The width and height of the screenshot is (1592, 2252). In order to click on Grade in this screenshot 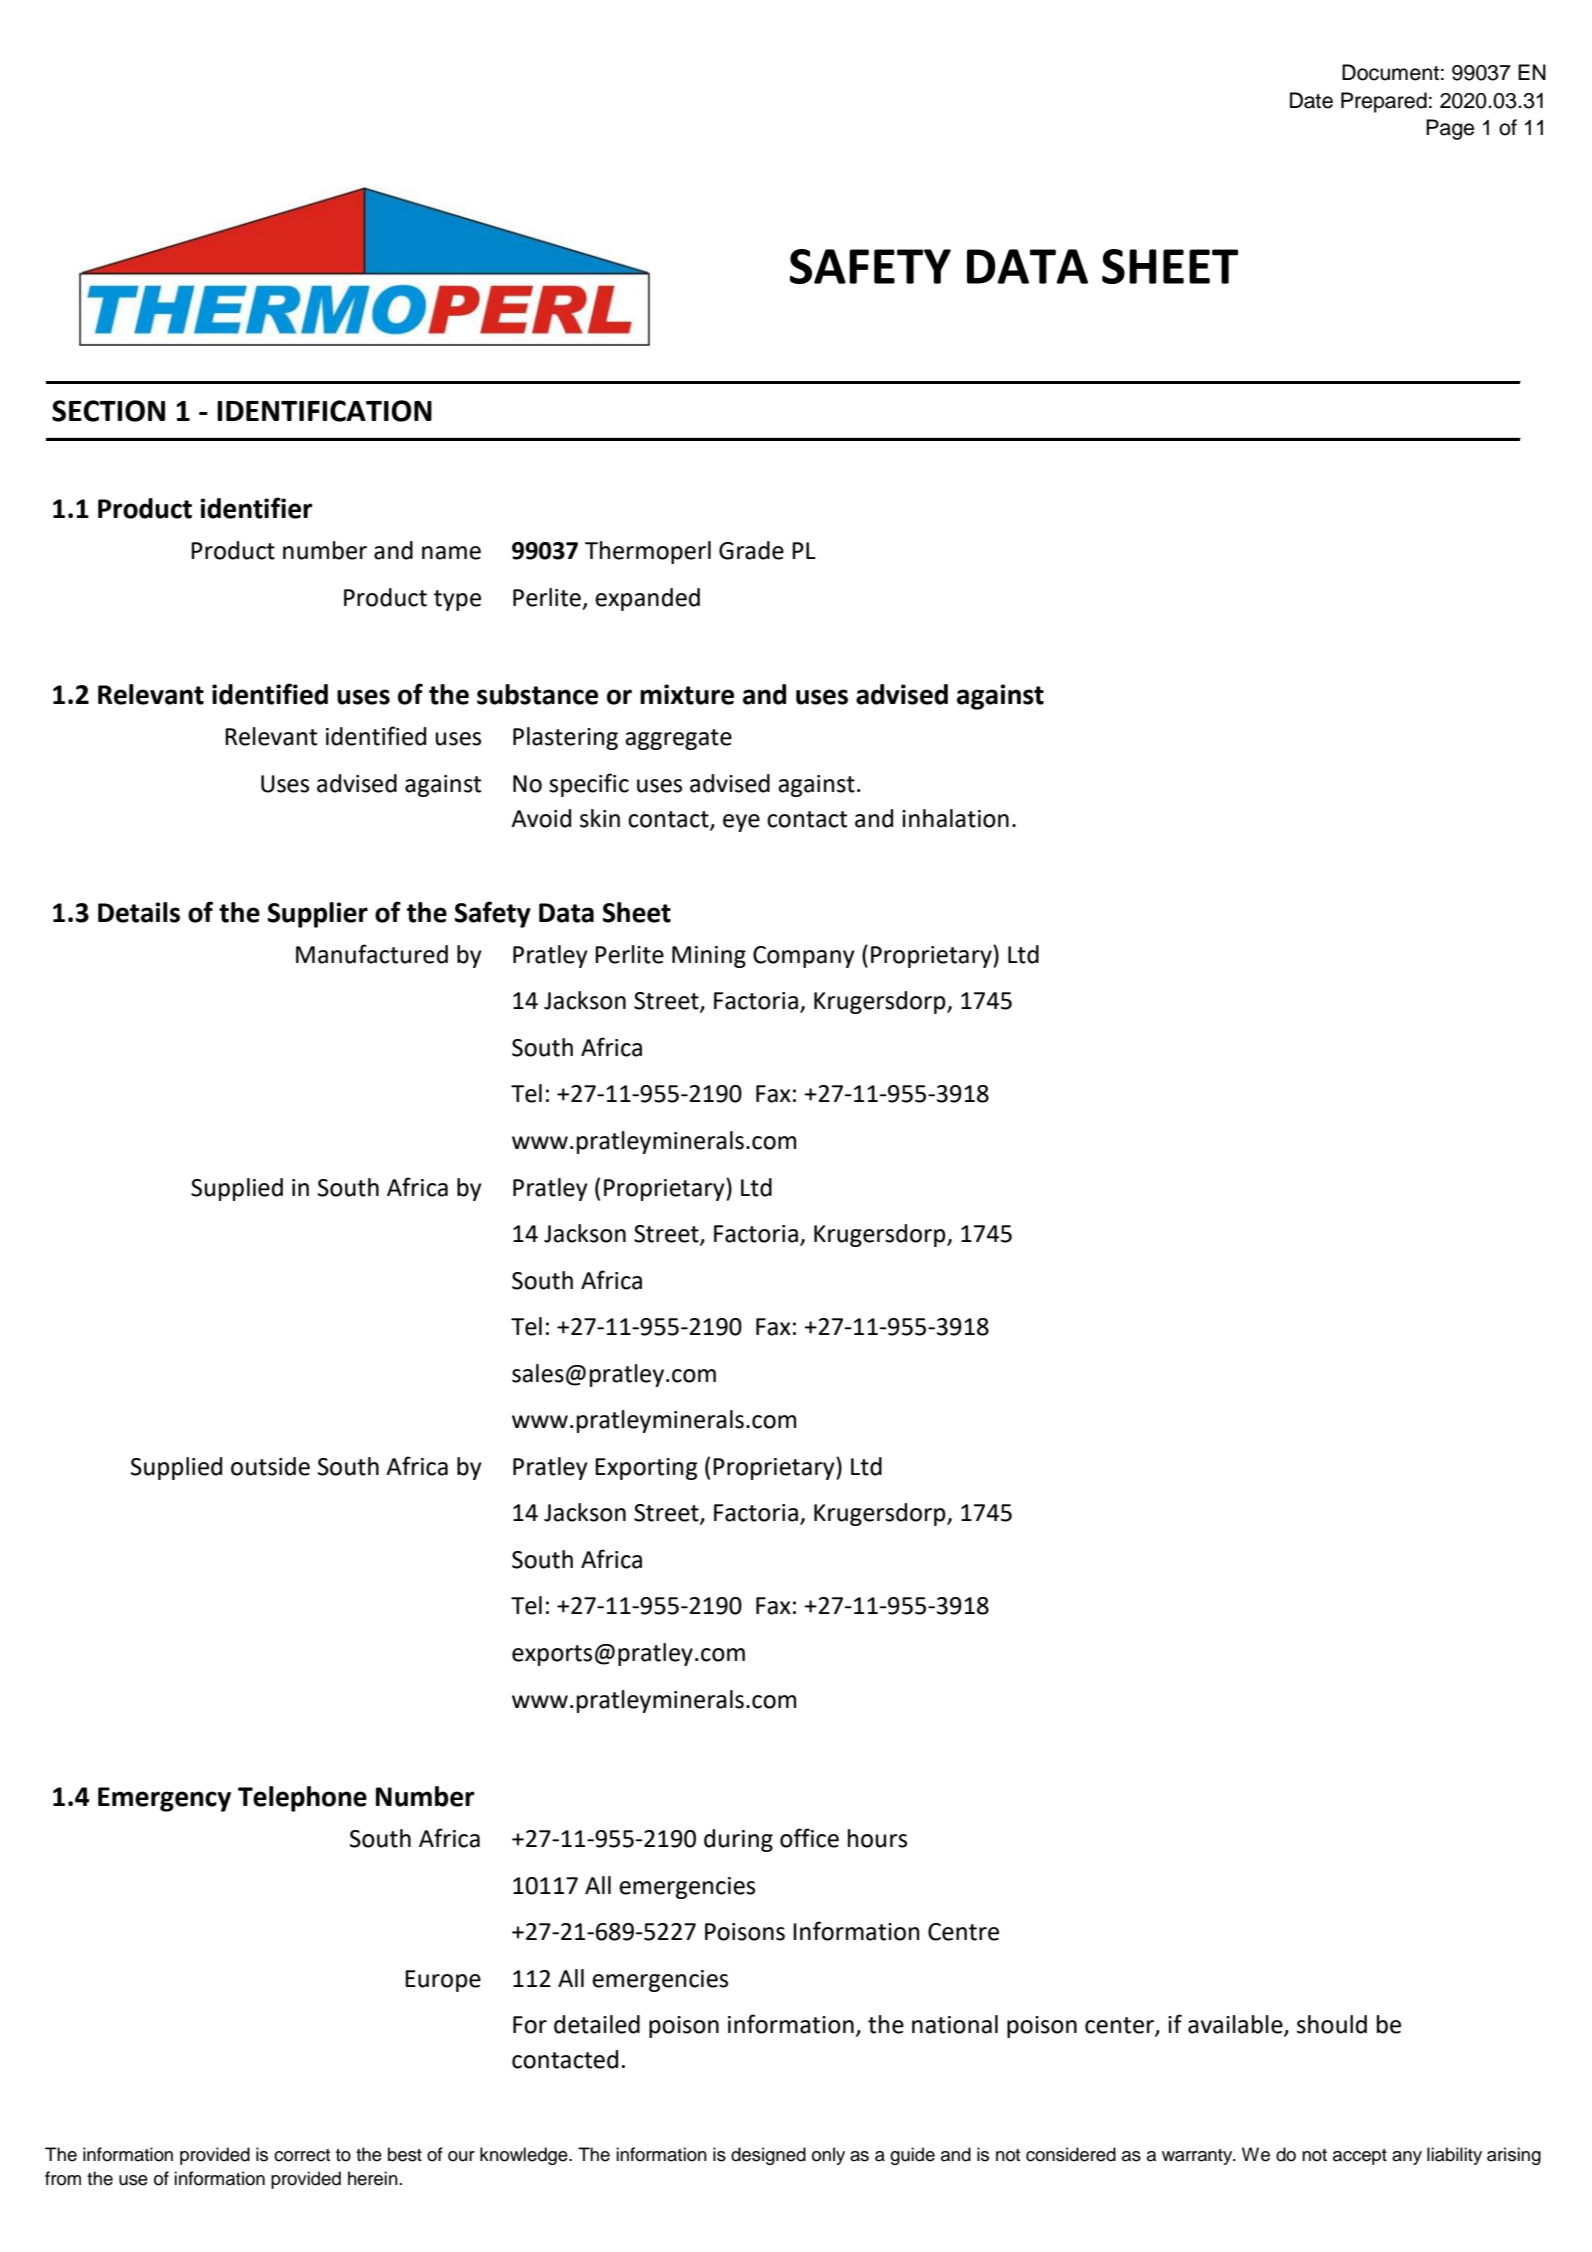, I will do `click(751, 550)`.
